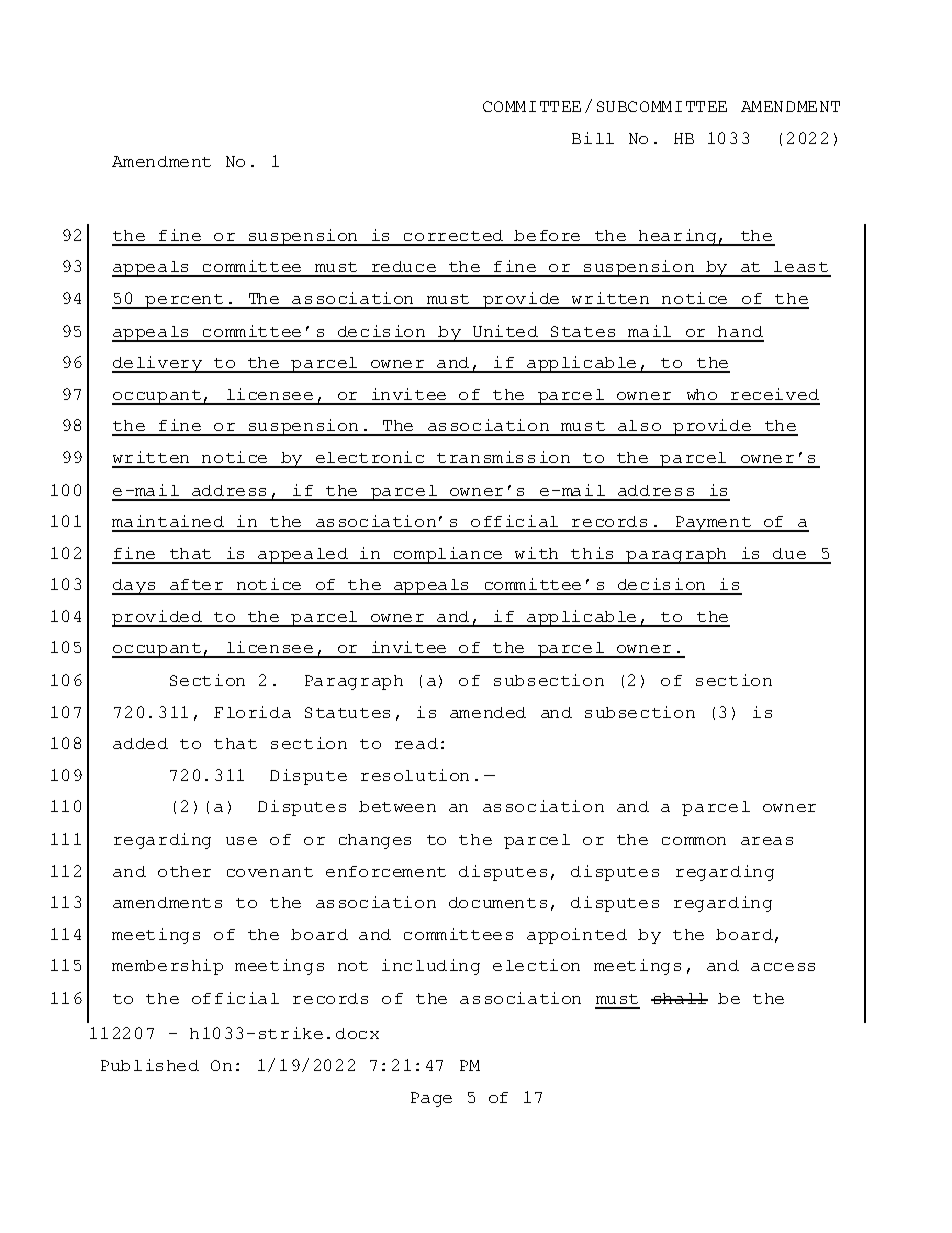 The image size is (952, 1233). What do you see at coordinates (448, 555) in the page?
I see `compliance` at bounding box center [448, 555].
